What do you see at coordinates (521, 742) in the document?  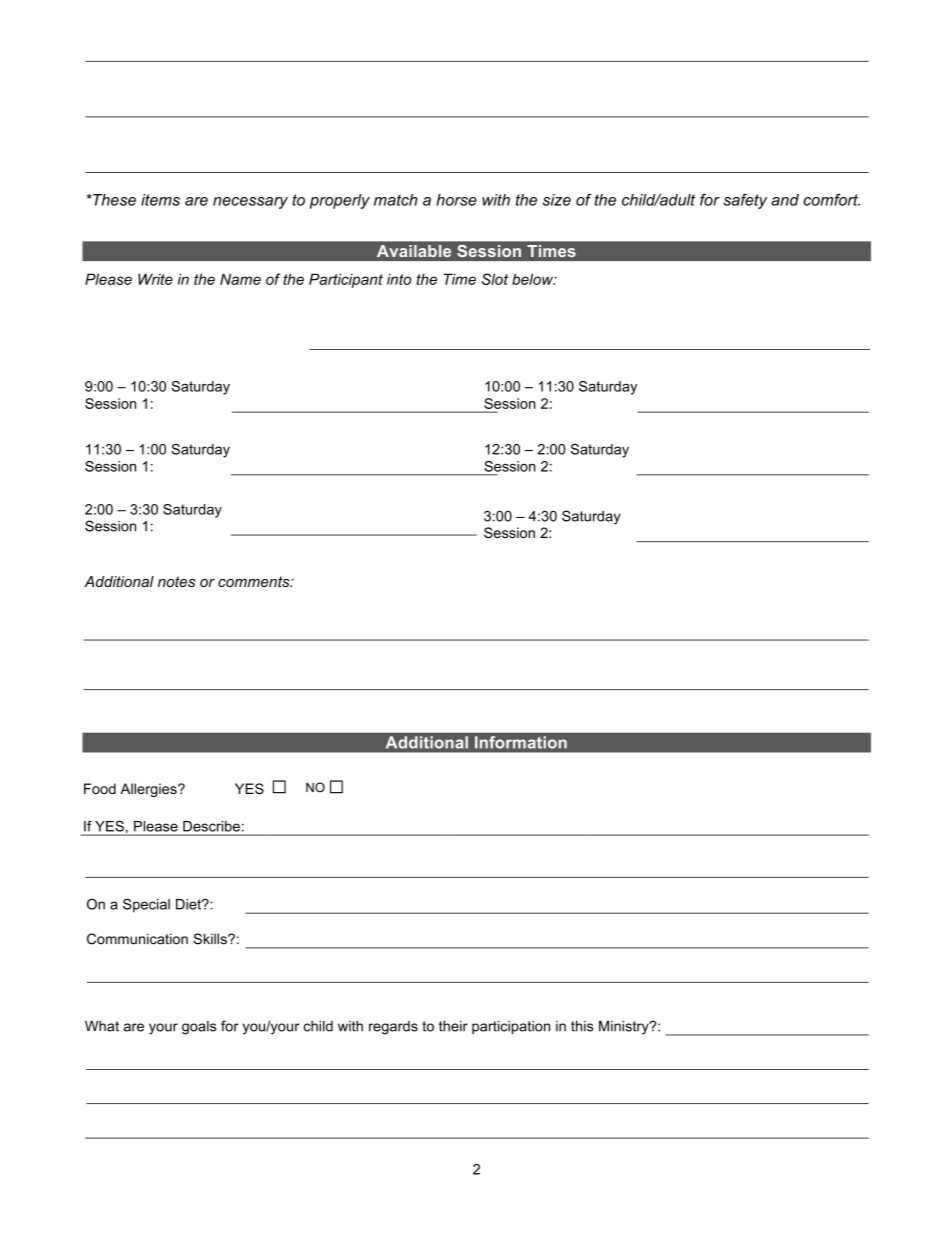 I see `Information` at bounding box center [521, 742].
